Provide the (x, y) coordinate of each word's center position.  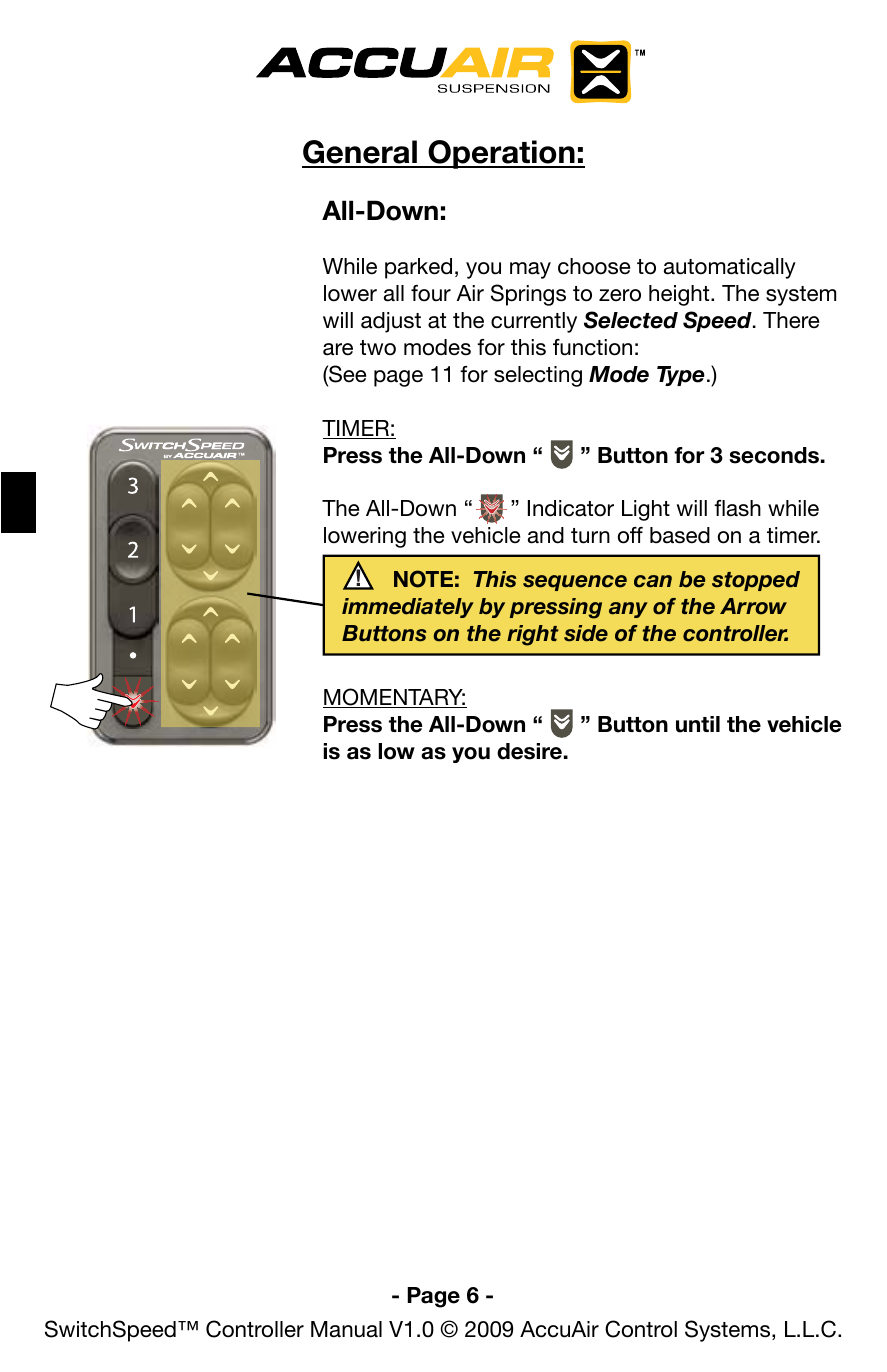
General (360, 153)
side (586, 633)
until (698, 724)
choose (594, 266)
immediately (408, 608)
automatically (730, 268)
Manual (346, 1329)
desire (529, 751)
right (533, 635)
